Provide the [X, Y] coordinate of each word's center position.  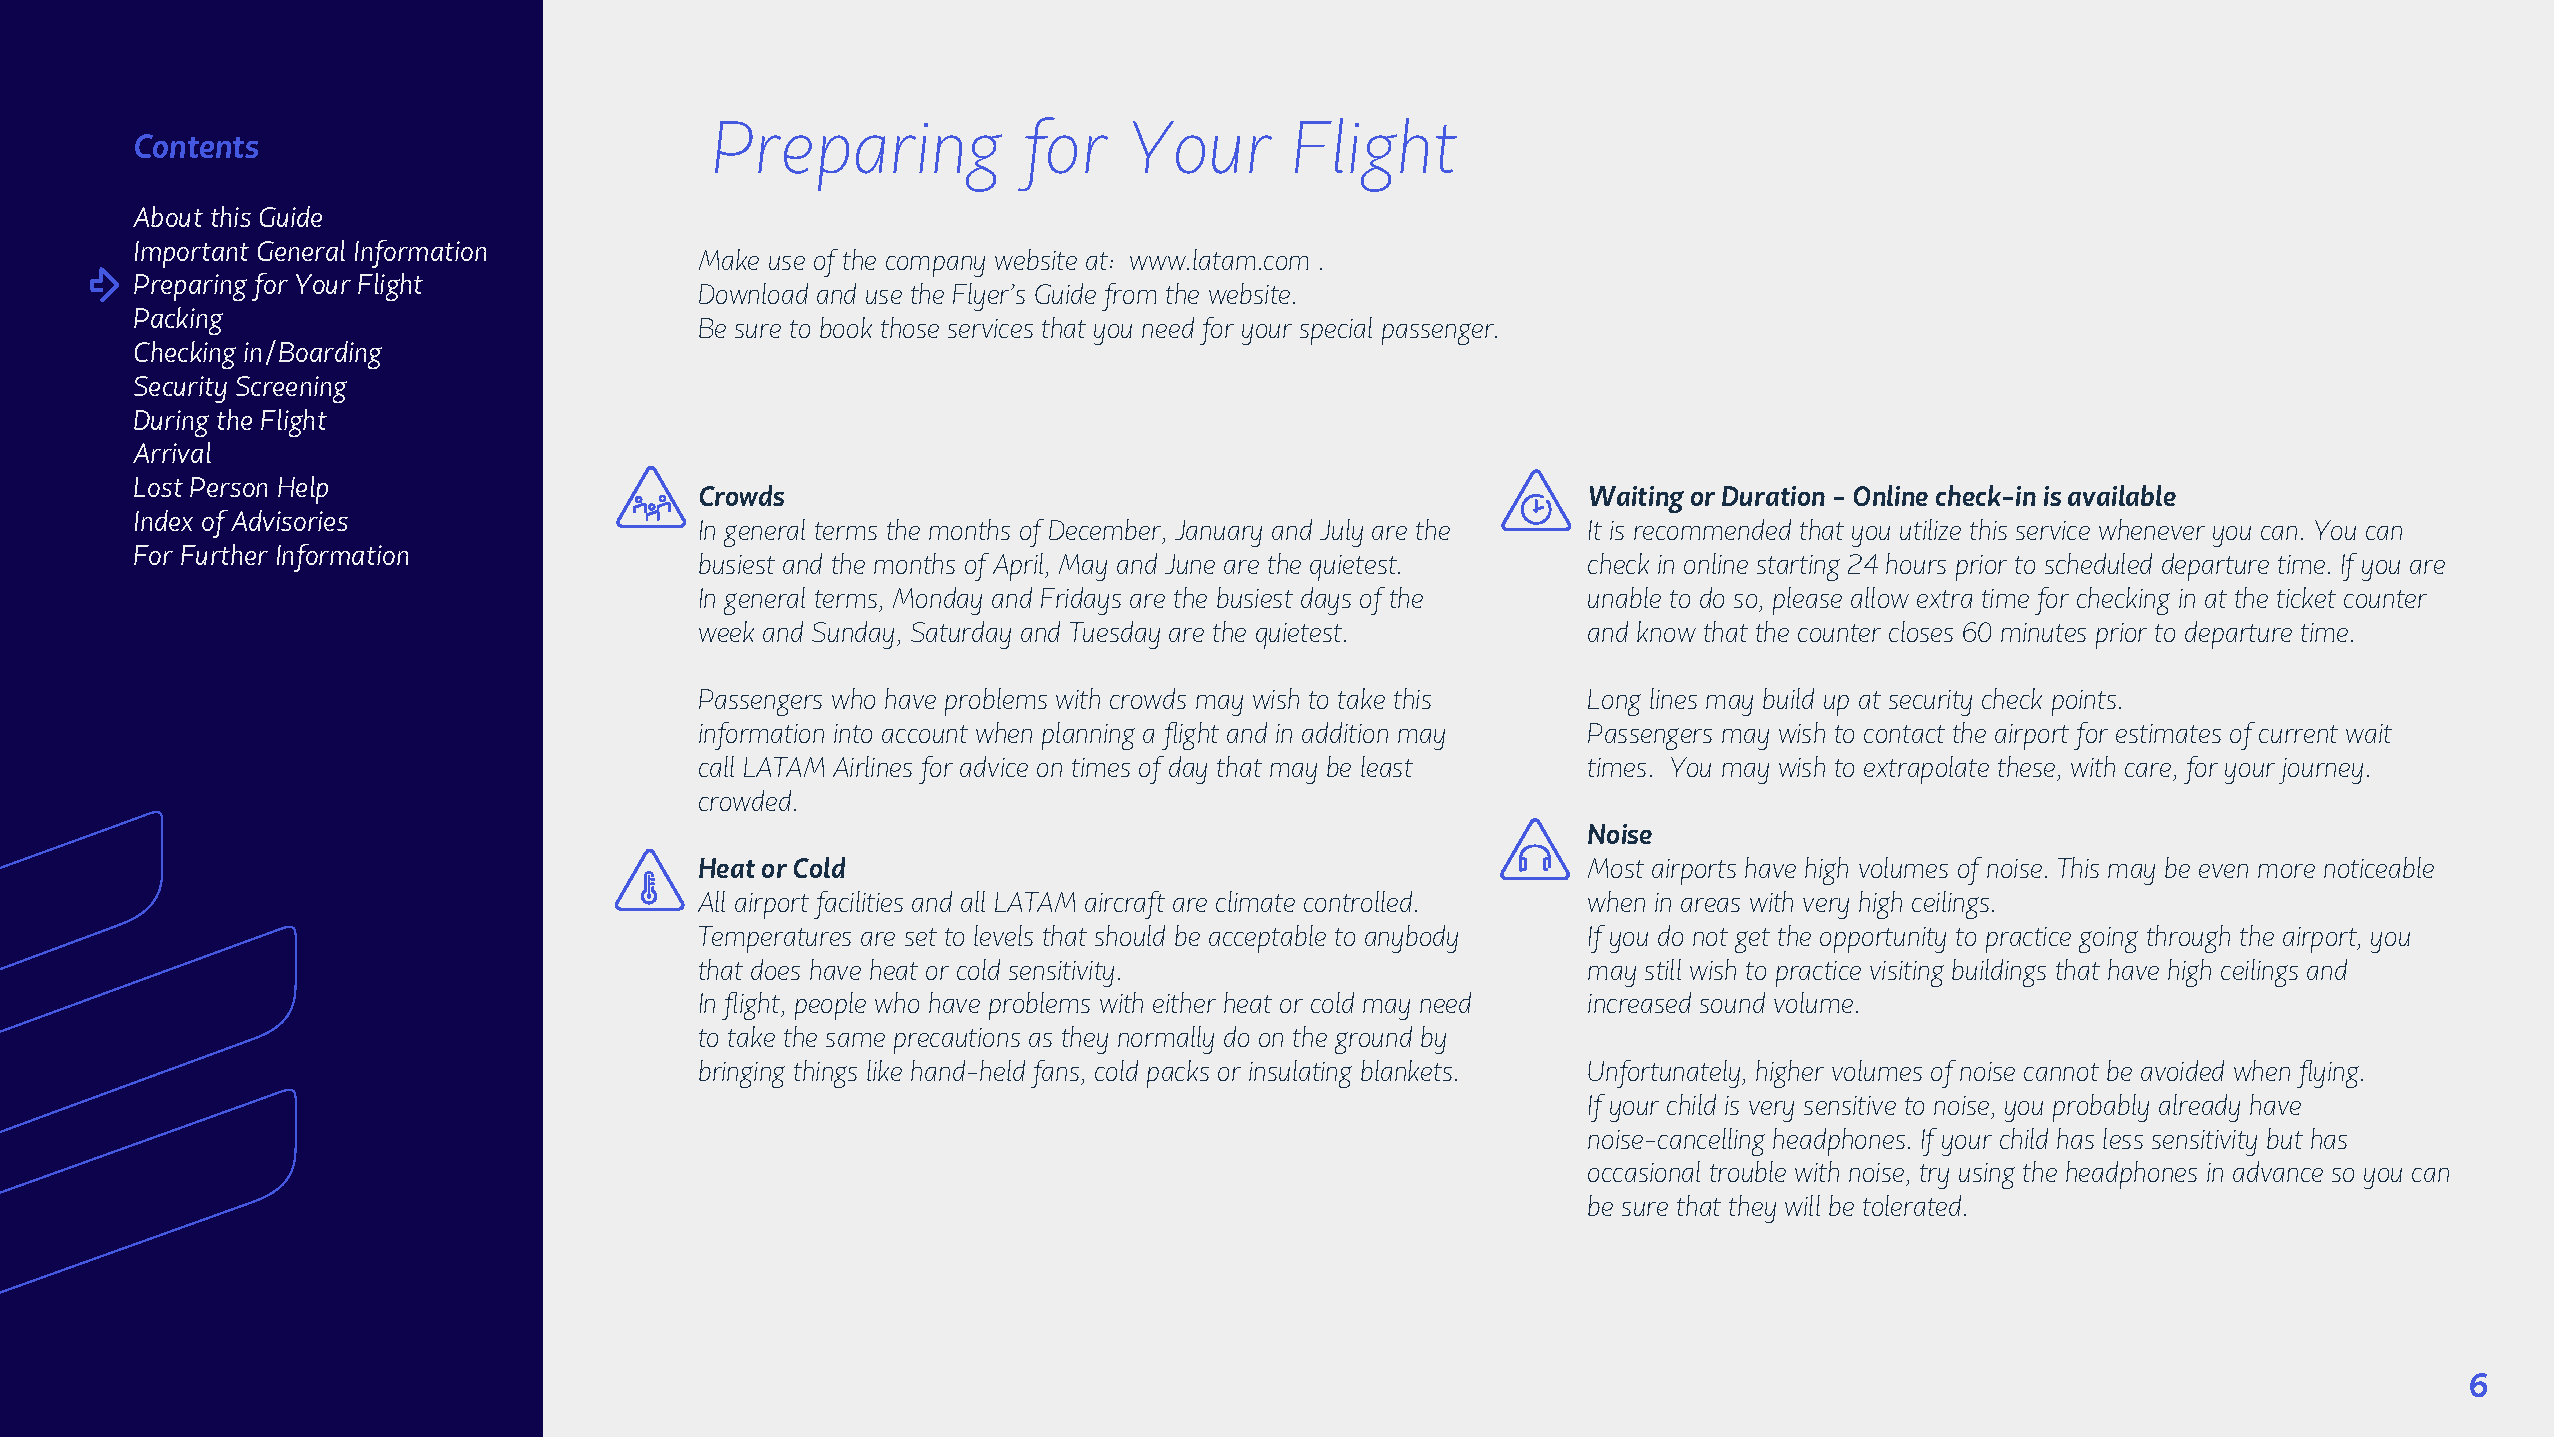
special [1336, 331]
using [1987, 1176]
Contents [196, 146]
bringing [742, 1074]
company [935, 266]
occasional [1644, 1171]
